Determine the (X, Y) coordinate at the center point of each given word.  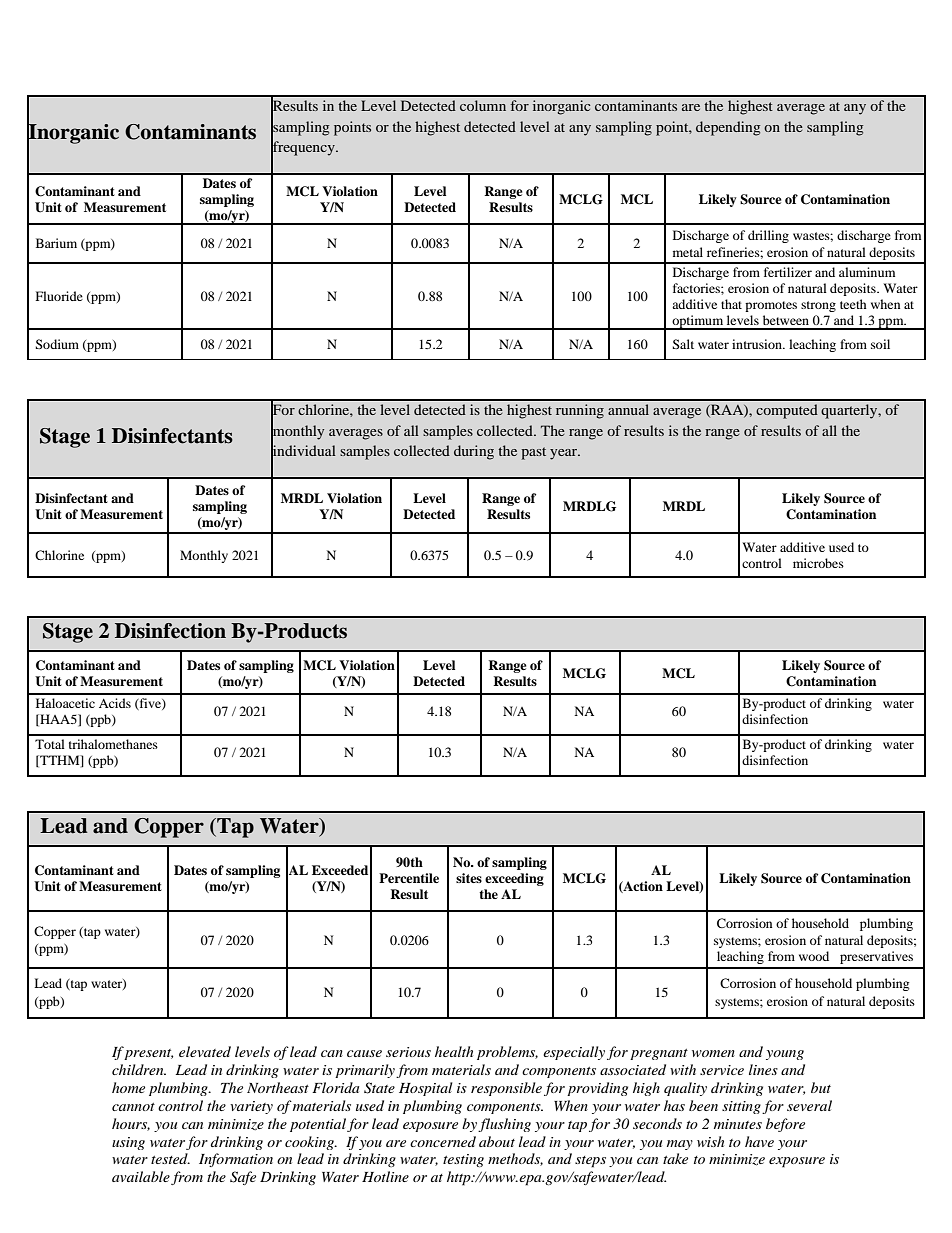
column (483, 105)
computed (787, 411)
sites (469, 878)
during (474, 452)
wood (814, 956)
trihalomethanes (113, 744)
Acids (115, 703)
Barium (56, 243)
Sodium (57, 344)
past (533, 453)
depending (728, 128)
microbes (818, 563)
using (128, 1143)
